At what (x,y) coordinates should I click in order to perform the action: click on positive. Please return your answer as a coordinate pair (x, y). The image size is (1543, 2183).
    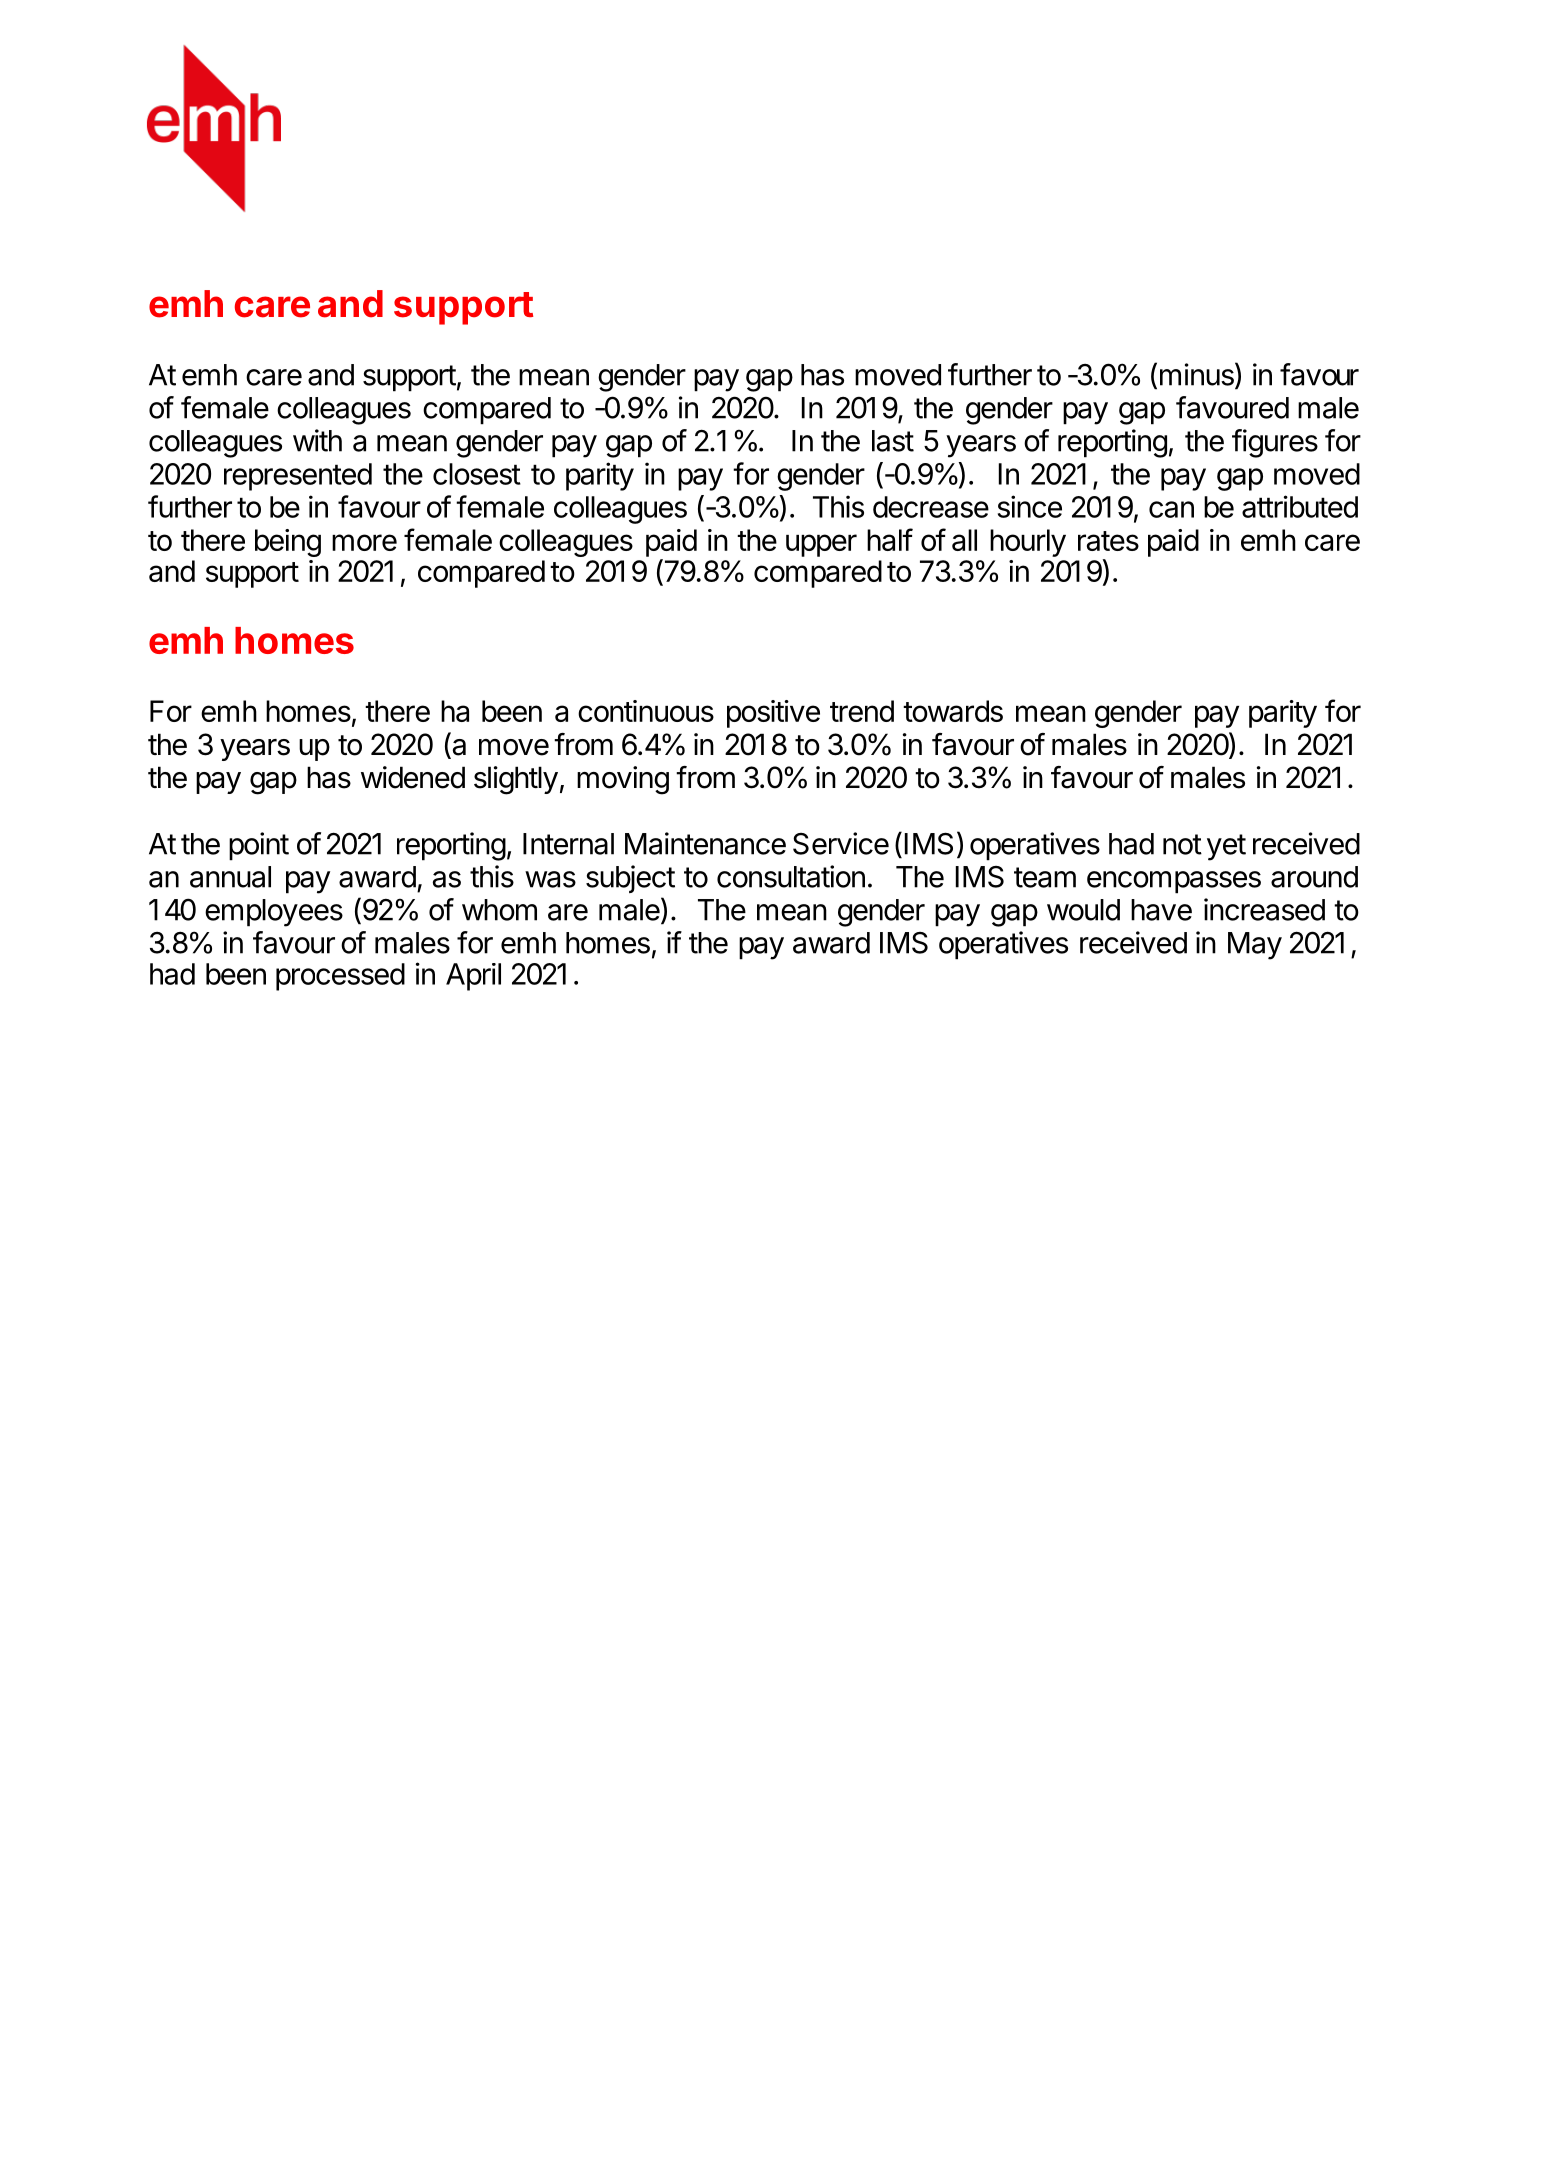
    Looking at the image, I should click on (773, 714).
